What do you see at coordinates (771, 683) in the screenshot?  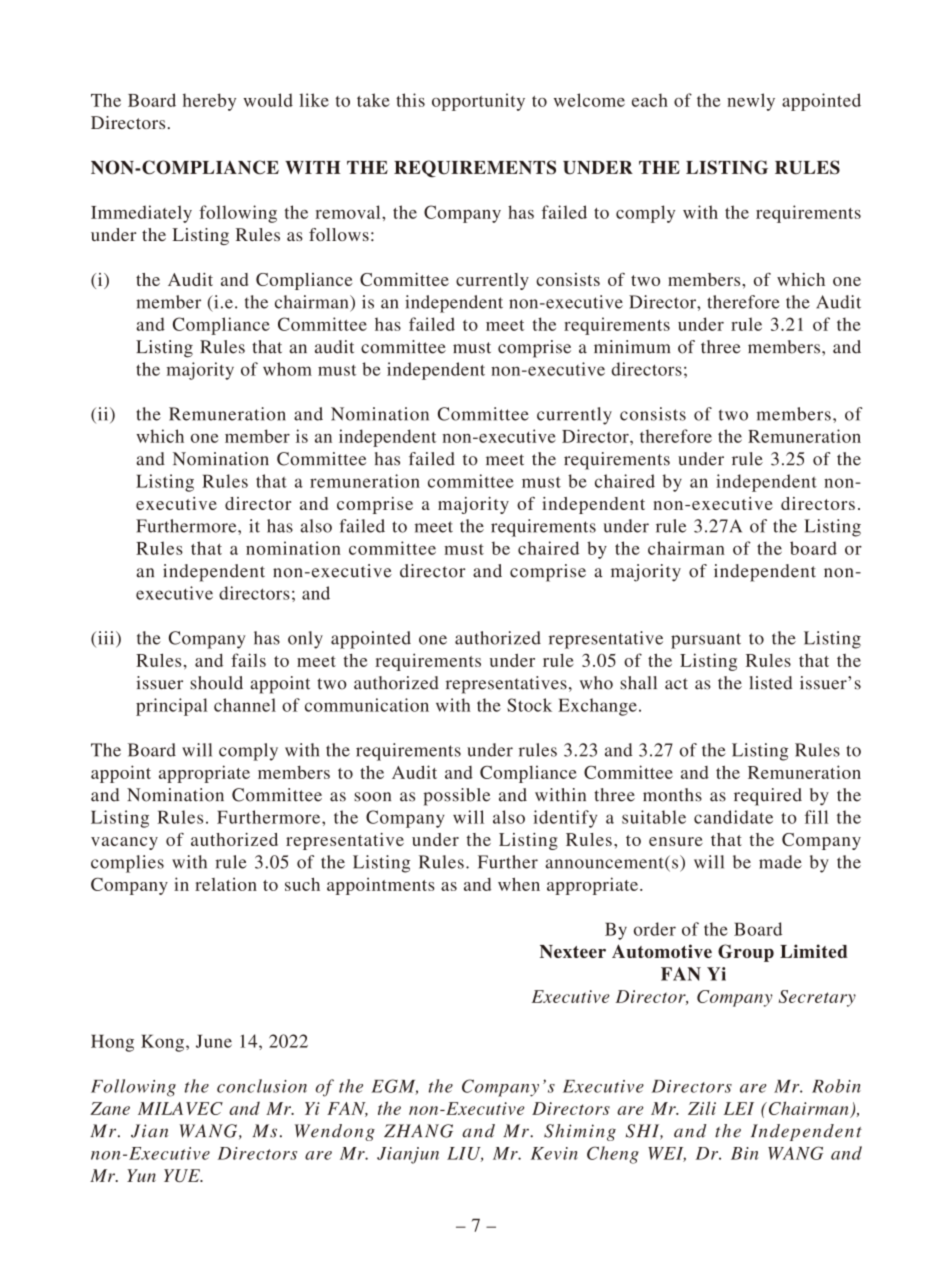 I see `listed` at bounding box center [771, 683].
